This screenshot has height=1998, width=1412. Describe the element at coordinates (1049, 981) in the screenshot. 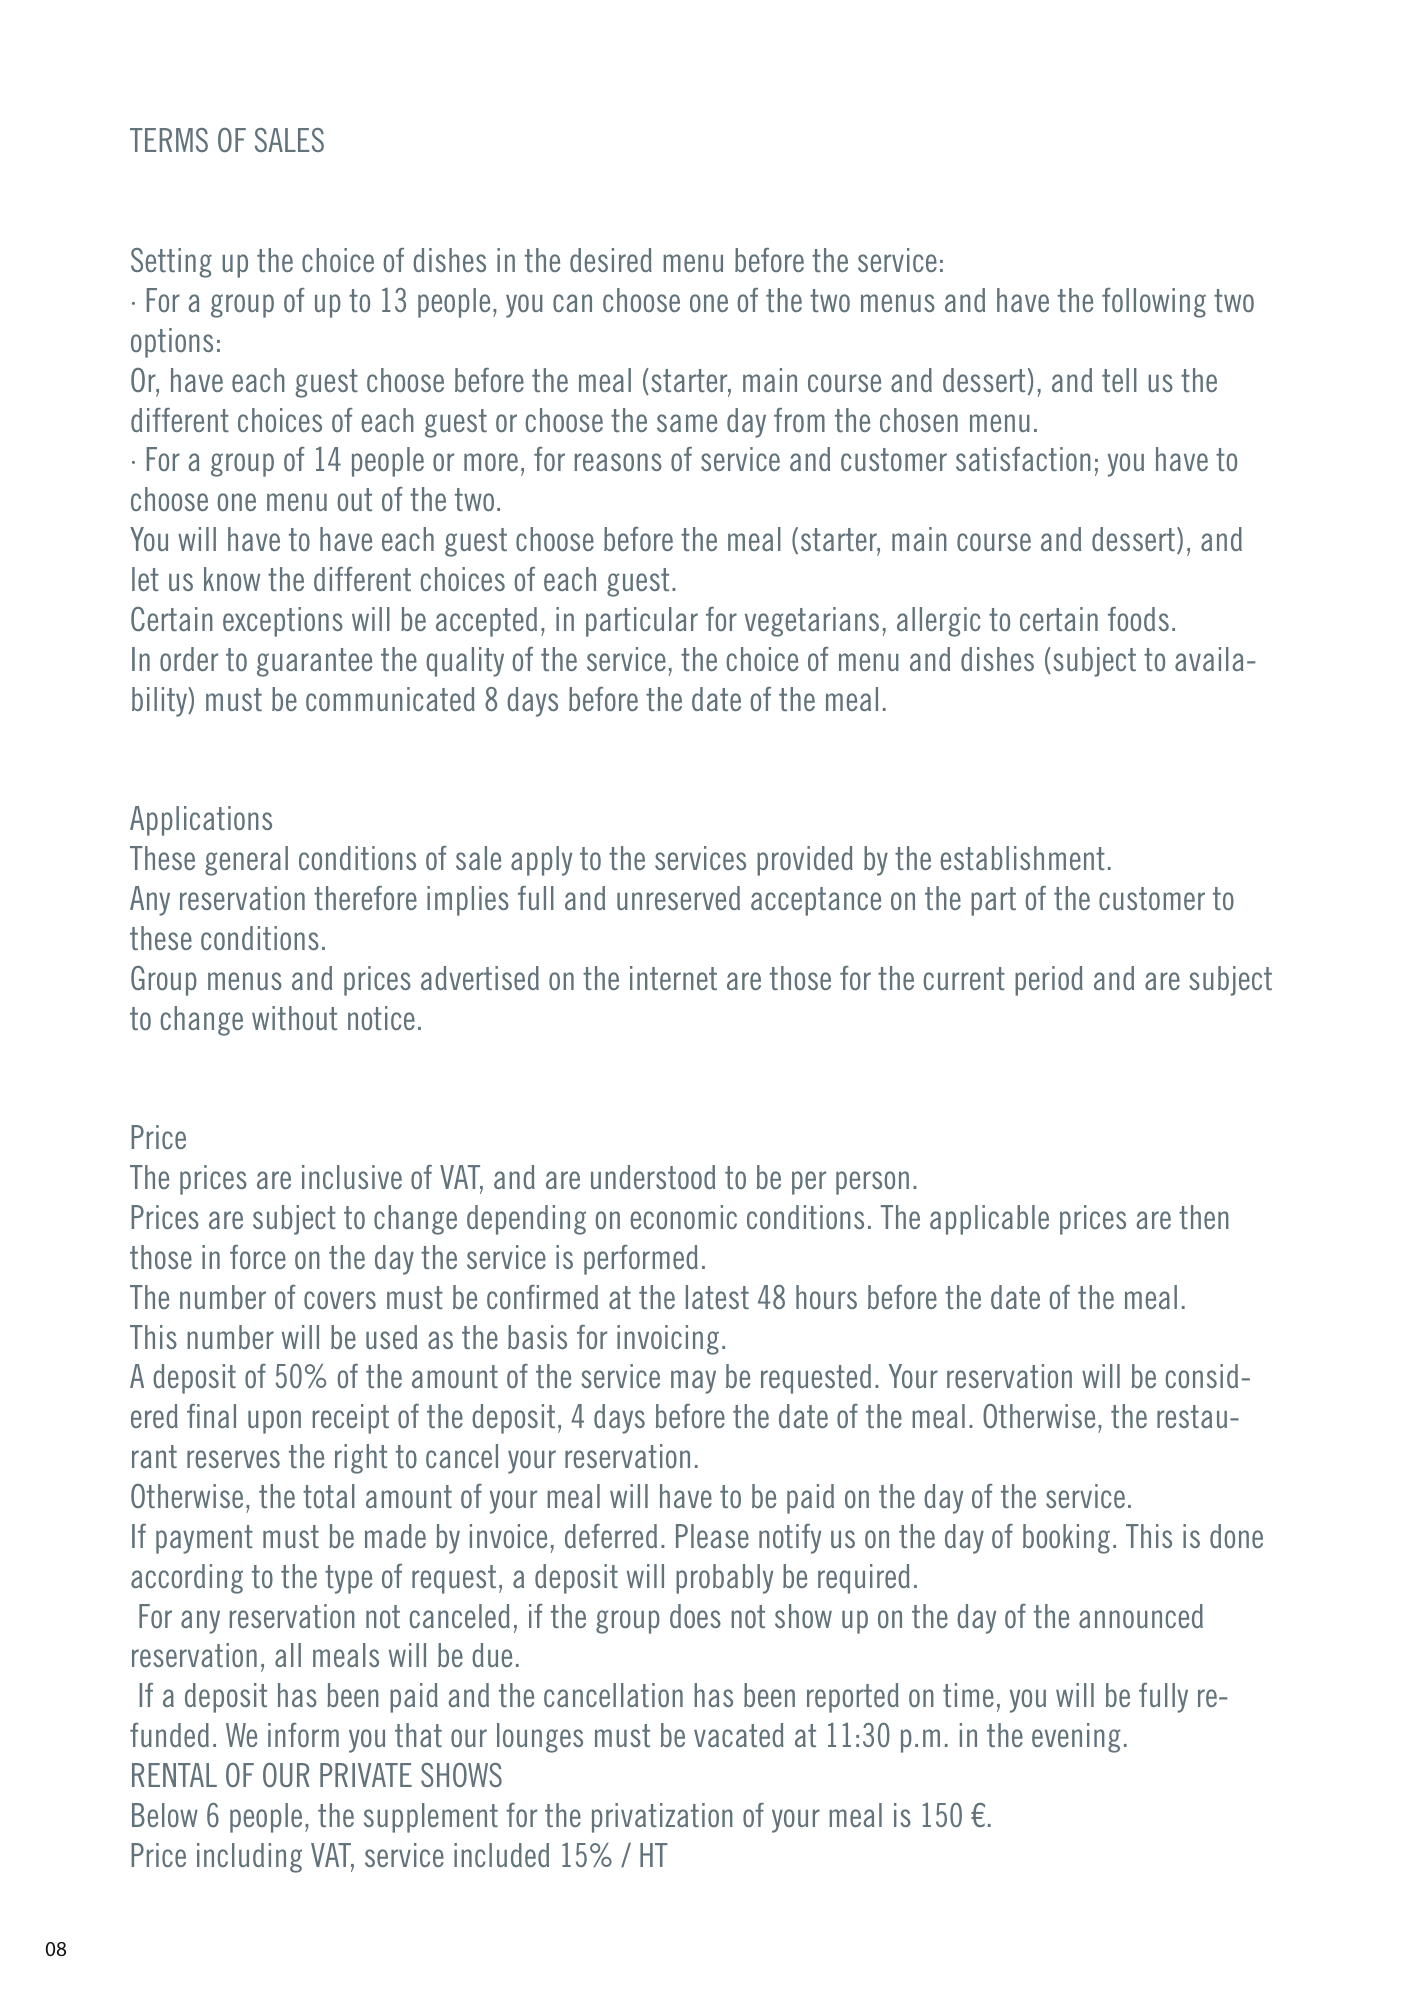

I see `period` at that location.
